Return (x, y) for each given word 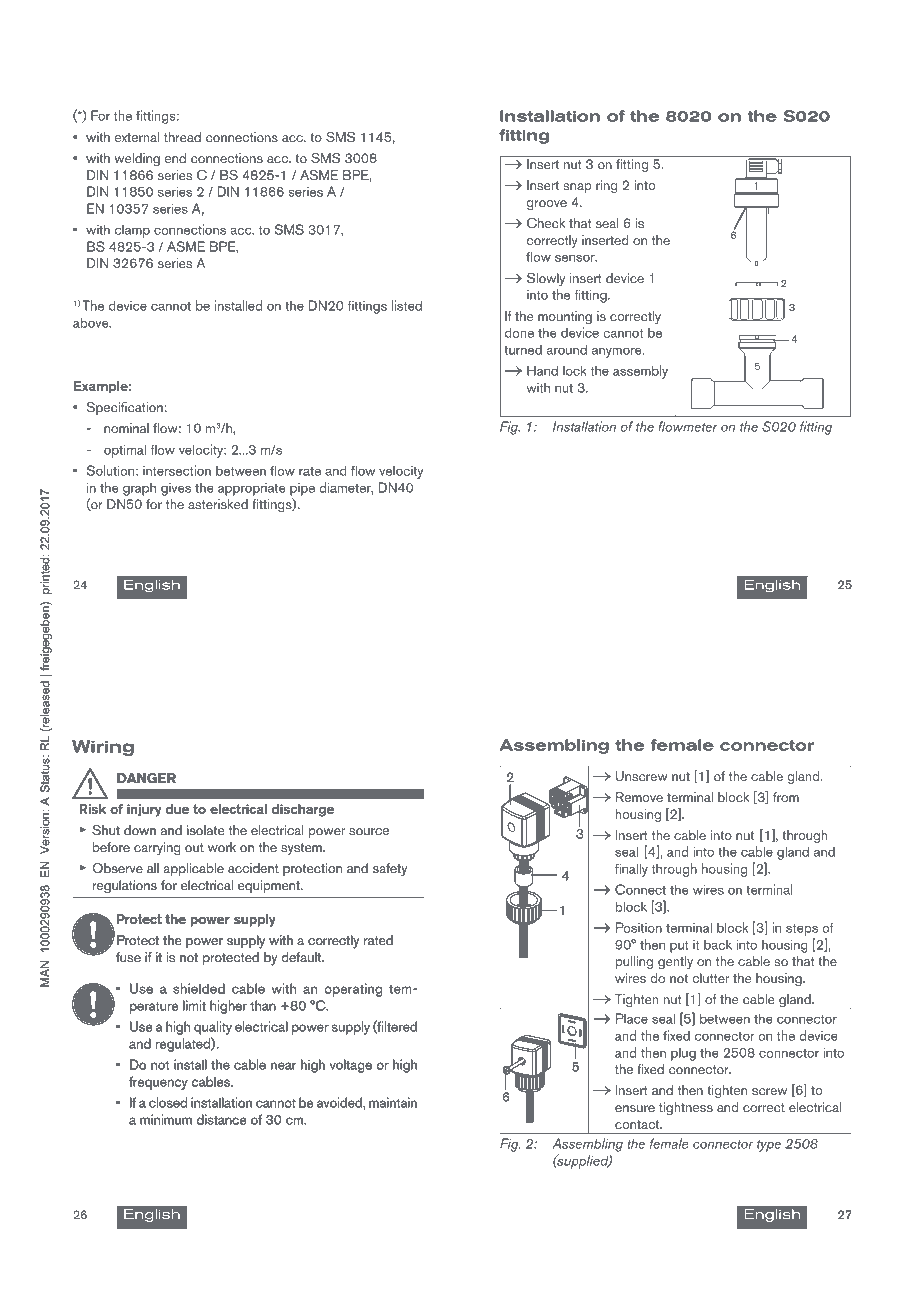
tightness (686, 1108)
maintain (393, 1103)
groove (547, 205)
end (175, 158)
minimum (166, 1119)
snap (577, 188)
